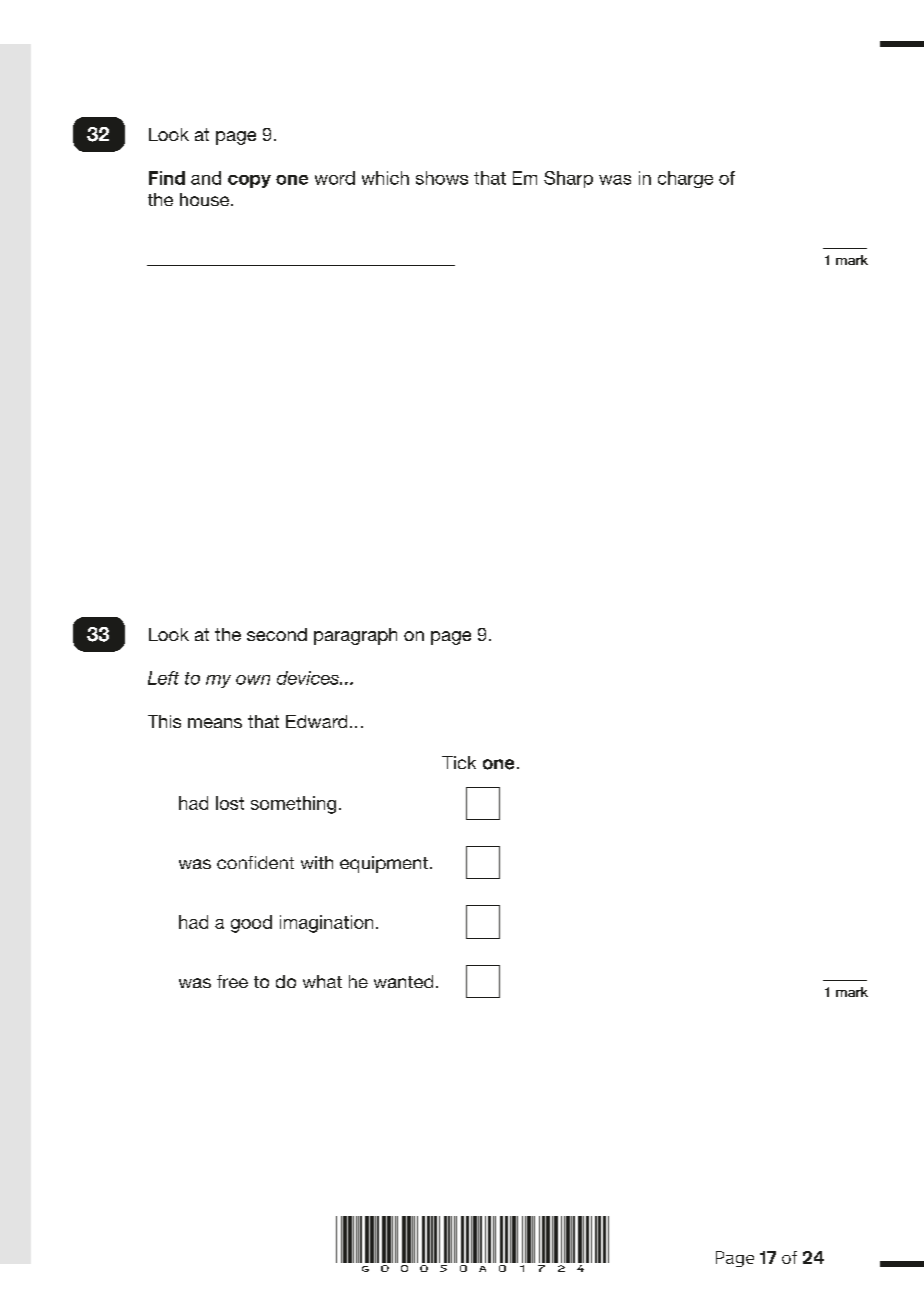 This screenshot has height=1308, width=924. Describe the element at coordinates (277, 634) in the screenshot. I see `second` at that location.
